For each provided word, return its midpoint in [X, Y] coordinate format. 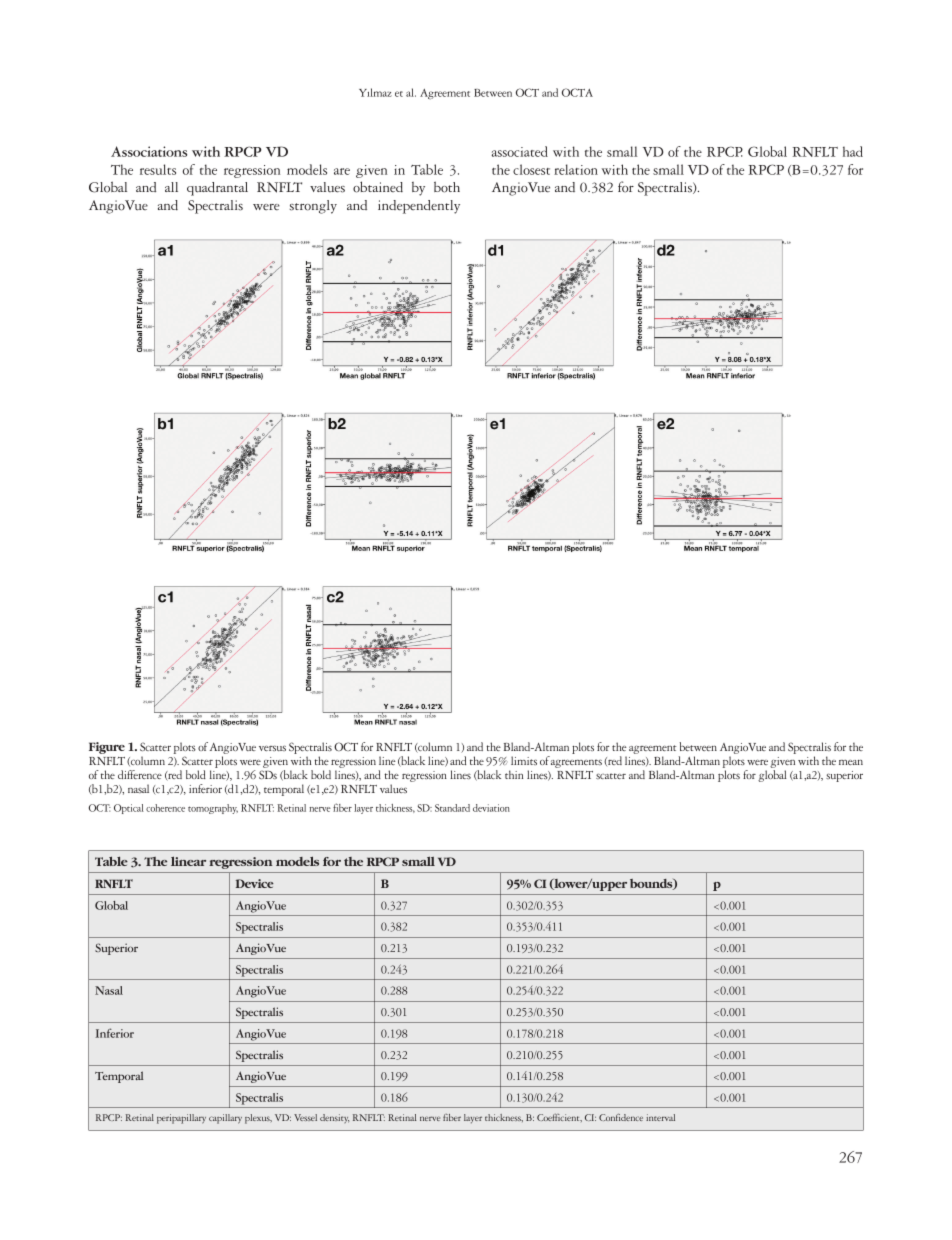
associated [520, 151]
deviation [491, 808]
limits [524, 760]
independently [419, 207]
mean [851, 762]
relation [576, 169]
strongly [313, 207]
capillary [225, 1119]
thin [514, 774]
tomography [213, 809]
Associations [149, 151]
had [853, 151]
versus [272, 748]
